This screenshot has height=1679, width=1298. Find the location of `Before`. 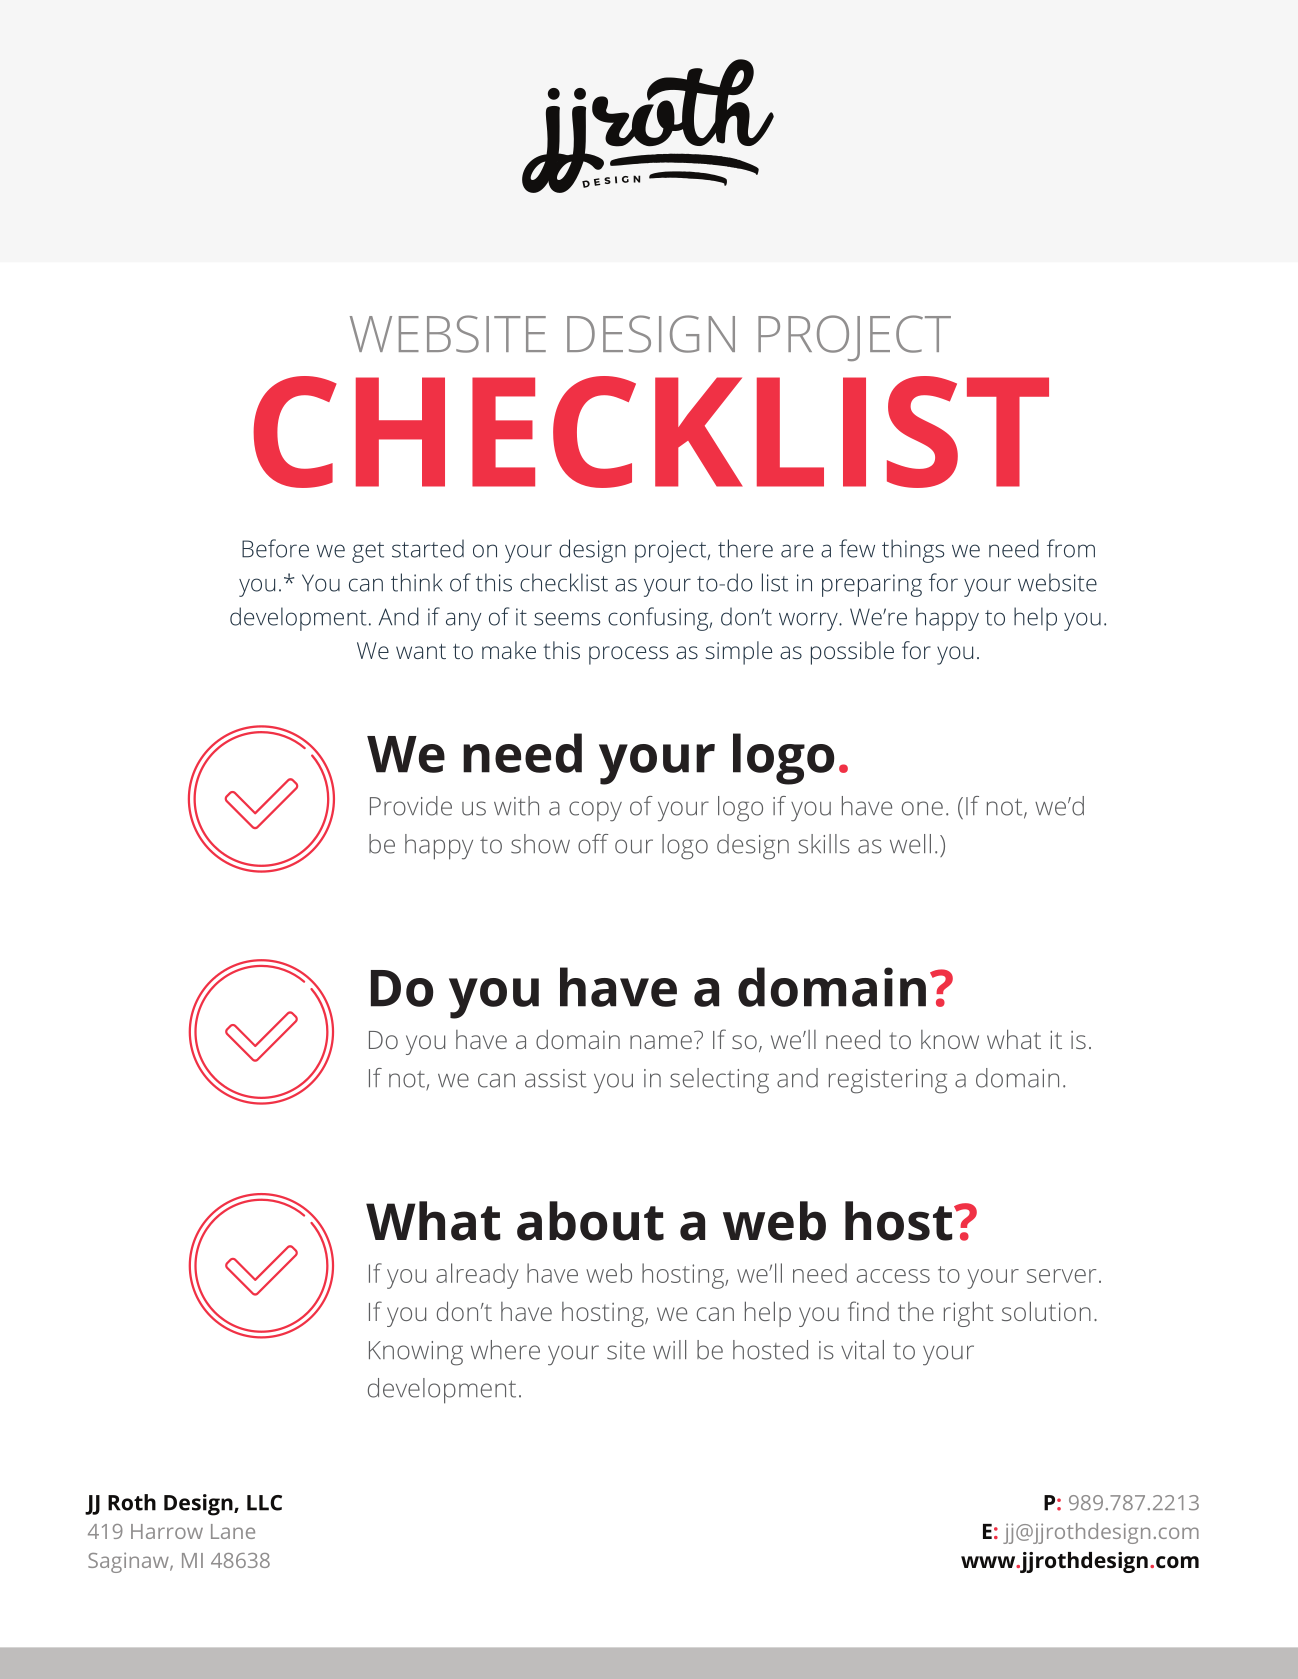

Before is located at coordinates (275, 548).
